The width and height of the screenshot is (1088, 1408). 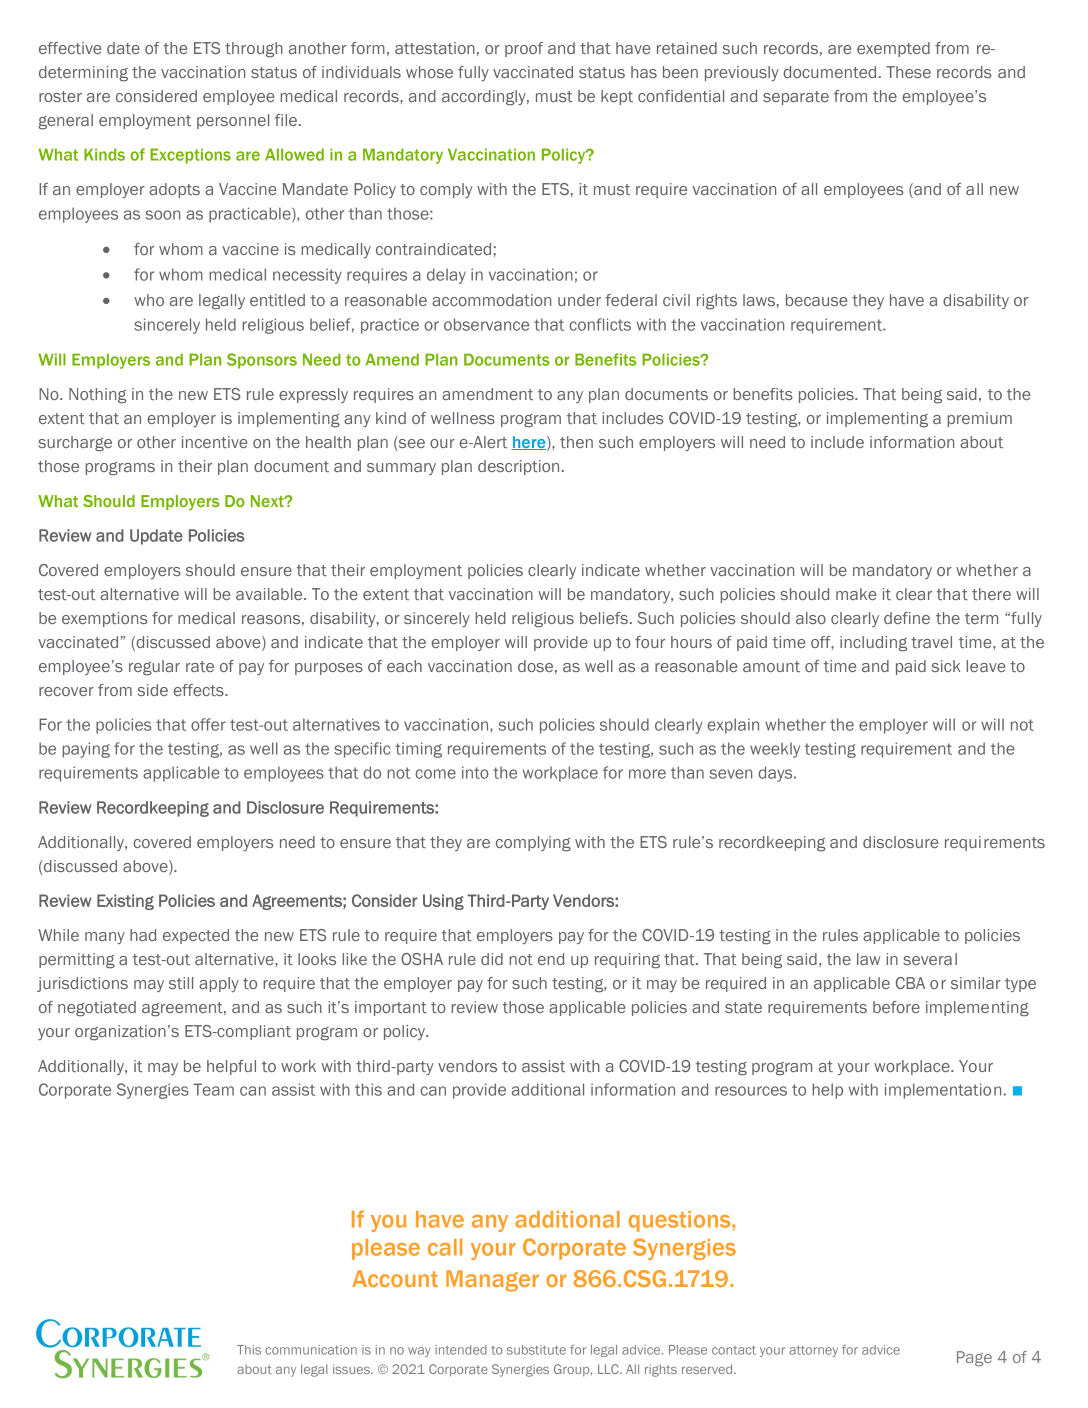 What do you see at coordinates (908, 72) in the screenshot?
I see `These` at bounding box center [908, 72].
